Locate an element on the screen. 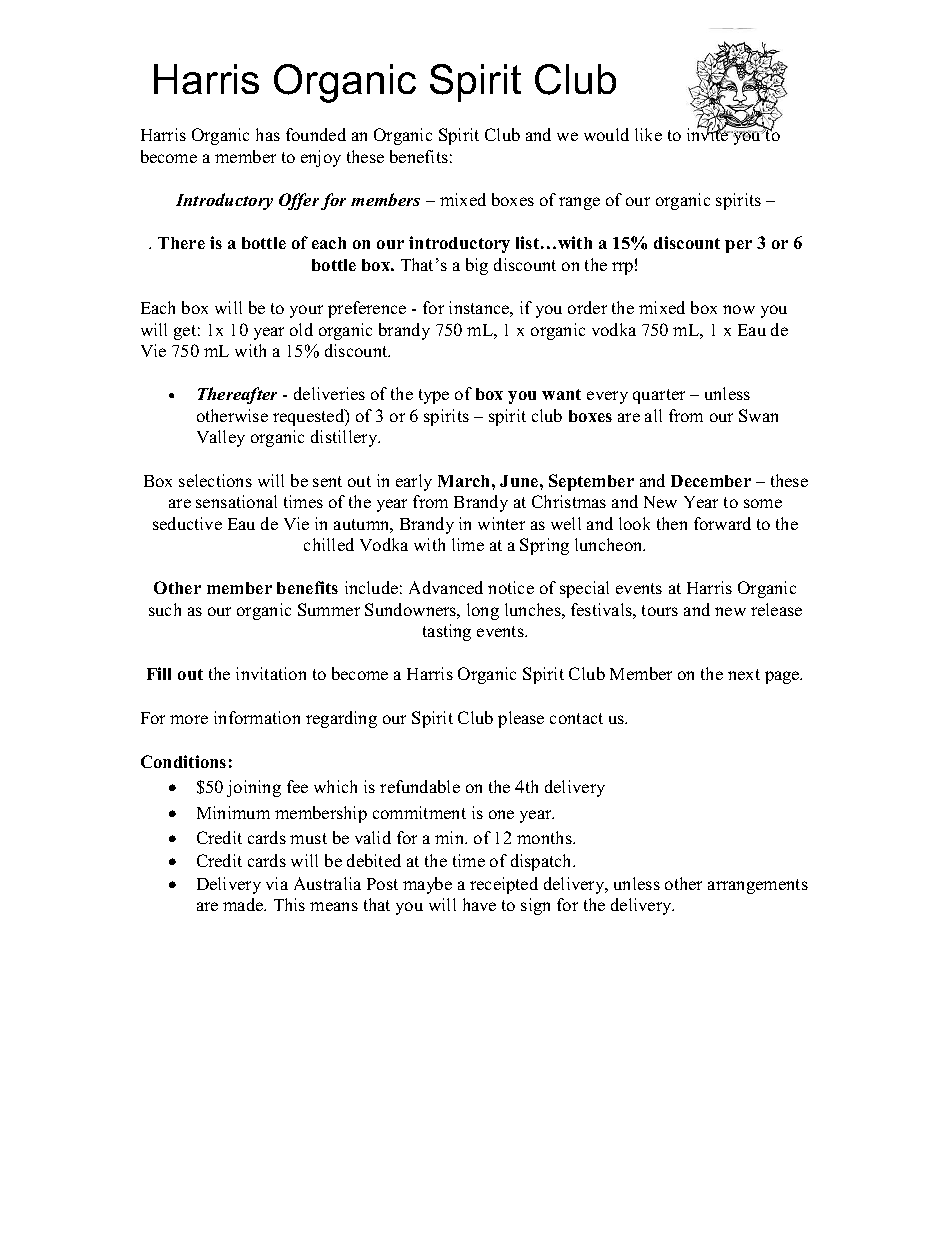 The image size is (952, 1233). has is located at coordinates (268, 134).
